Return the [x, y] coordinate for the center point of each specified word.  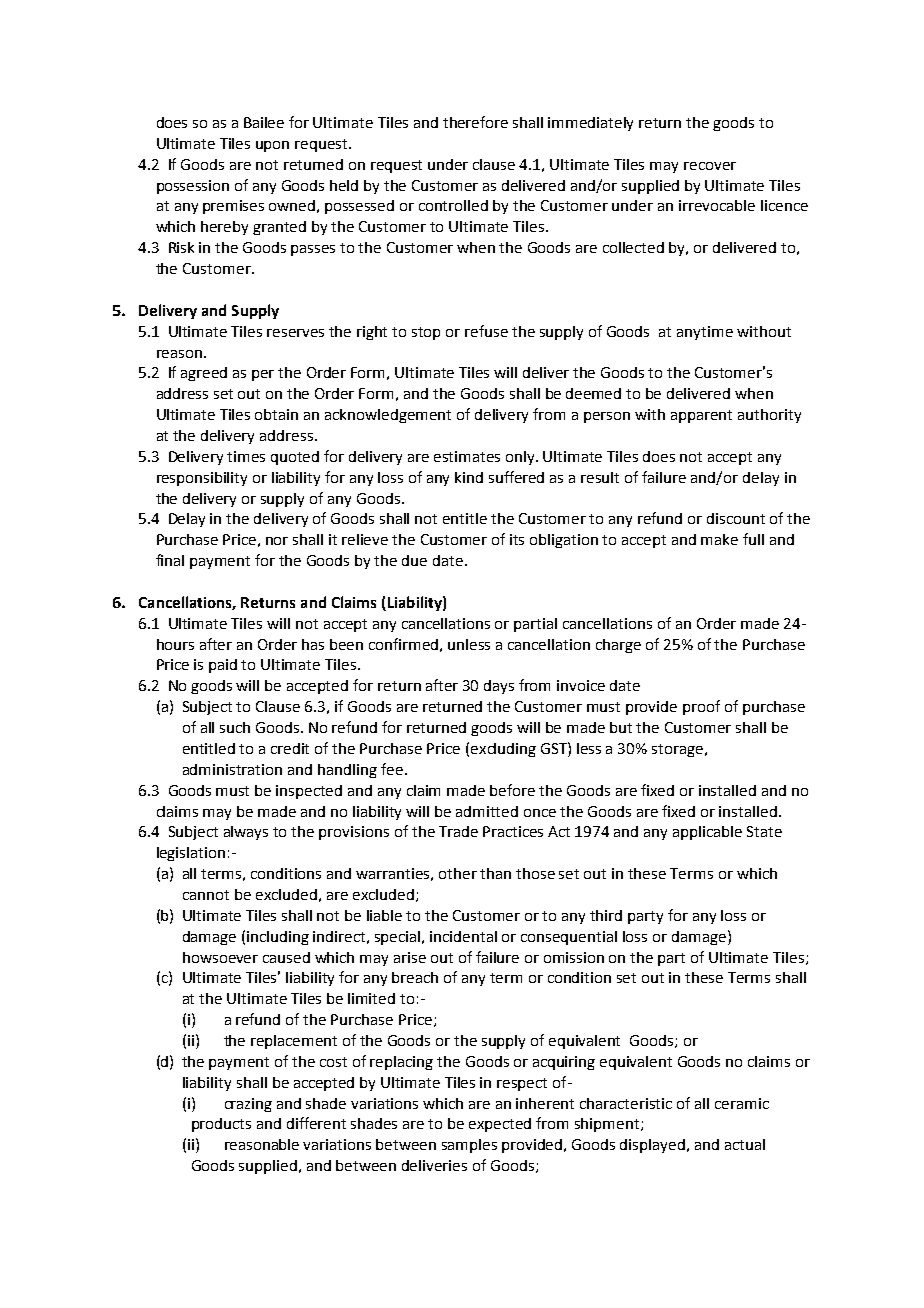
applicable [707, 833]
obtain [276, 414]
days [499, 687]
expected [500, 1125]
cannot [206, 895]
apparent [701, 416]
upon [272, 146]
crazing [248, 1105]
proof [701, 707]
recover [710, 166]
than [495, 873]
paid [223, 666]
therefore [475, 122]
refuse [486, 331]
